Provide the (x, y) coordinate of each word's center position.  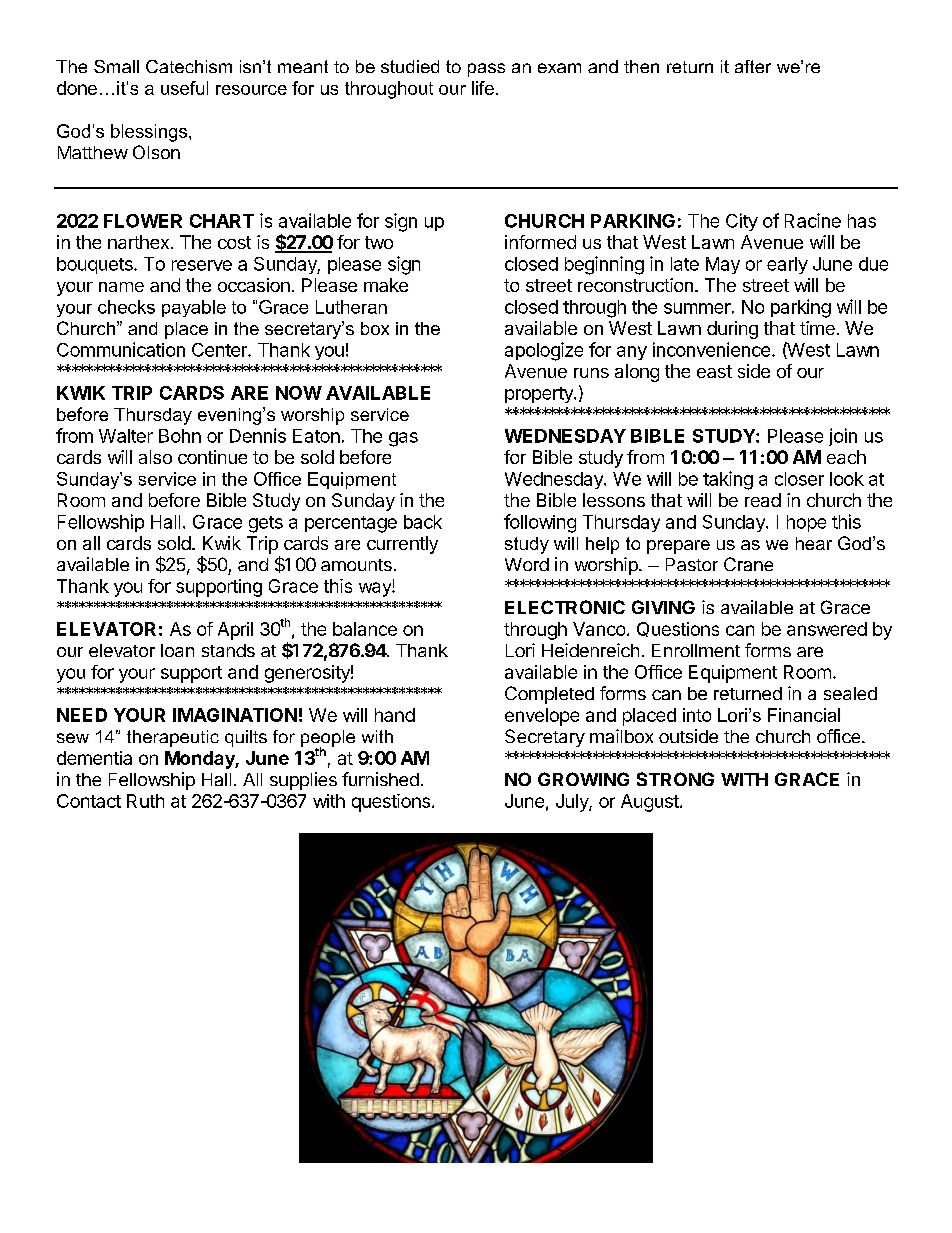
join (843, 437)
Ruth (145, 801)
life (483, 88)
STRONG (675, 779)
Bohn (180, 436)
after (753, 66)
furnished (380, 779)
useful (184, 88)
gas (403, 439)
